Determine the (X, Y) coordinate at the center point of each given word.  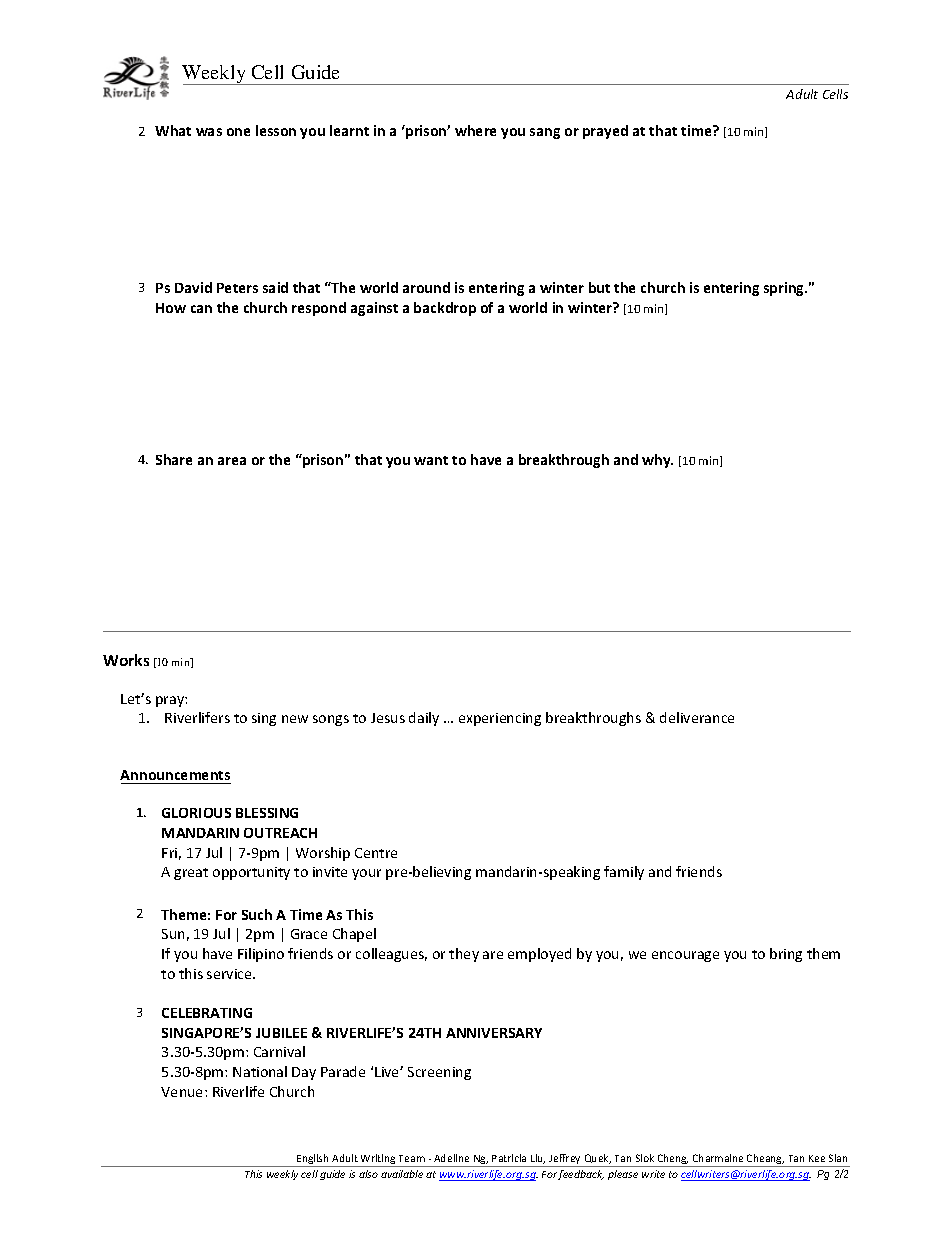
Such (257, 914)
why (657, 461)
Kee (817, 1158)
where (475, 130)
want (431, 460)
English (313, 1160)
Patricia (509, 1158)
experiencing (500, 719)
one (238, 132)
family (624, 873)
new (295, 719)
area (232, 461)
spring (785, 289)
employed (539, 955)
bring (786, 955)
